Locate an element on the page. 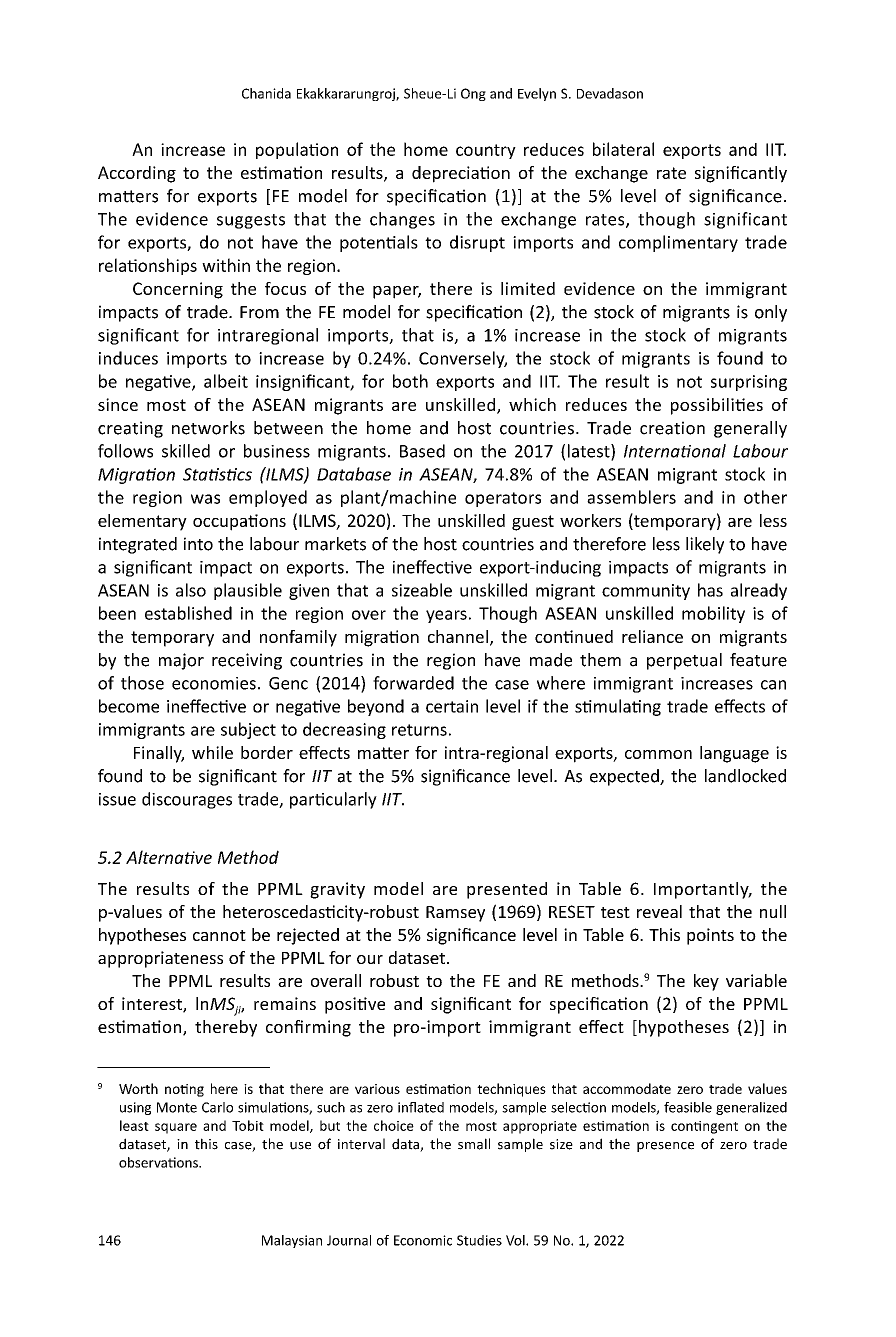 Image resolution: width=896 pixels, height=1337 pixels. observations is located at coordinates (159, 1162).
